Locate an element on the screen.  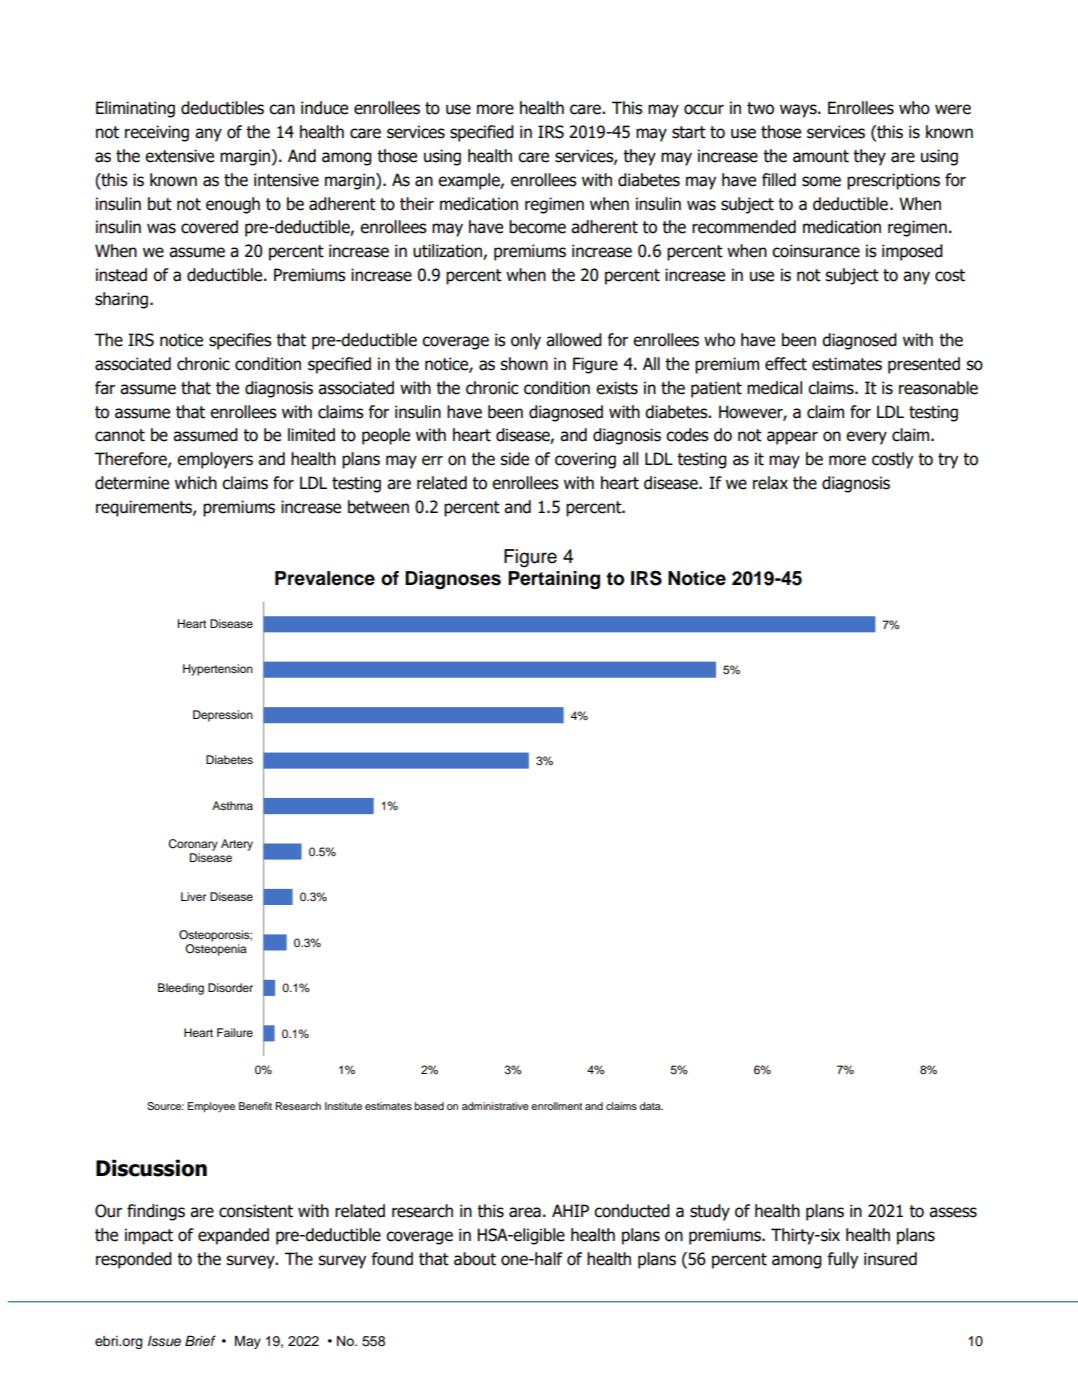
data is located at coordinates (651, 1106).
